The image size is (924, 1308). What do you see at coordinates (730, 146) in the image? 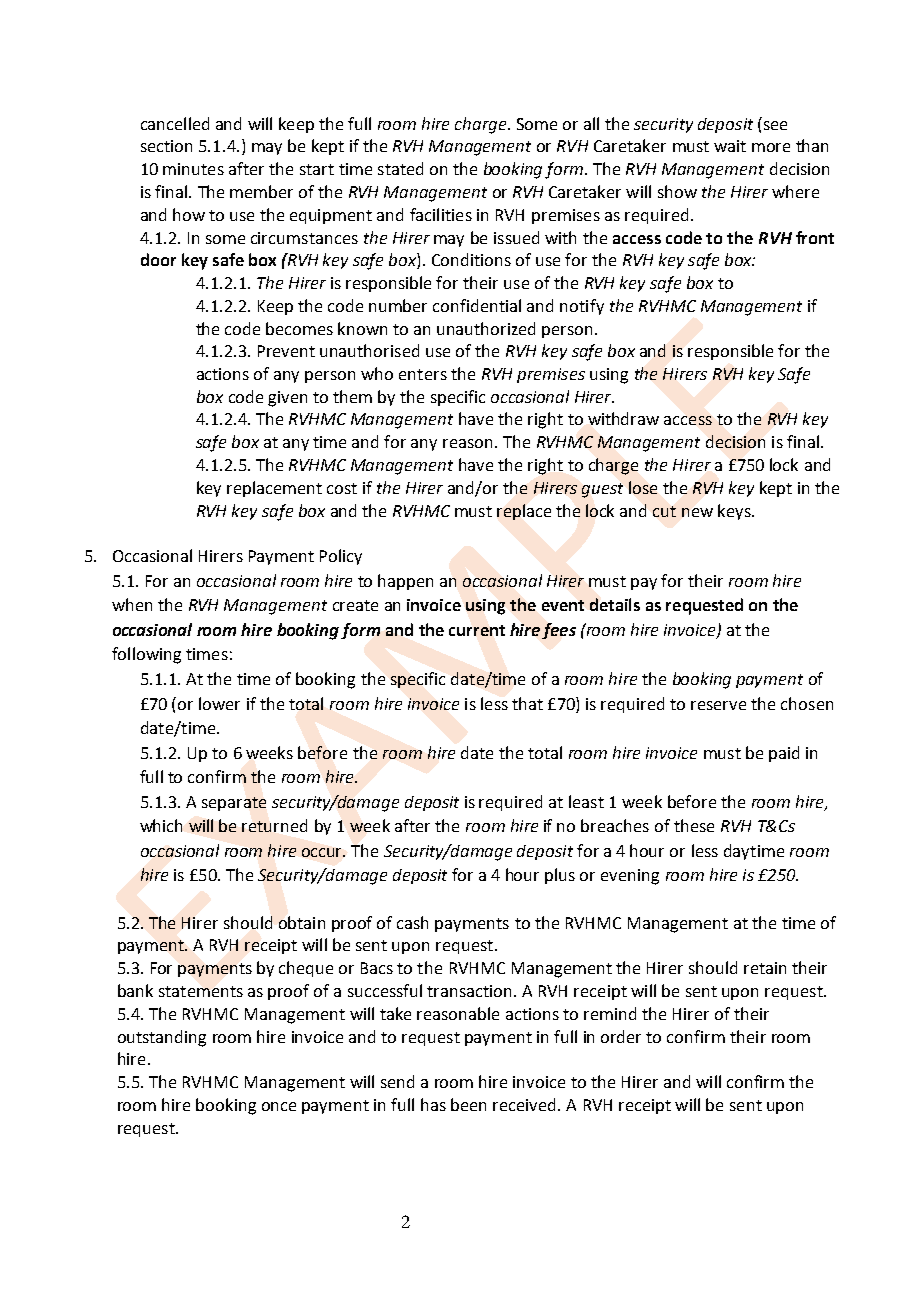
I see `wait` at bounding box center [730, 146].
